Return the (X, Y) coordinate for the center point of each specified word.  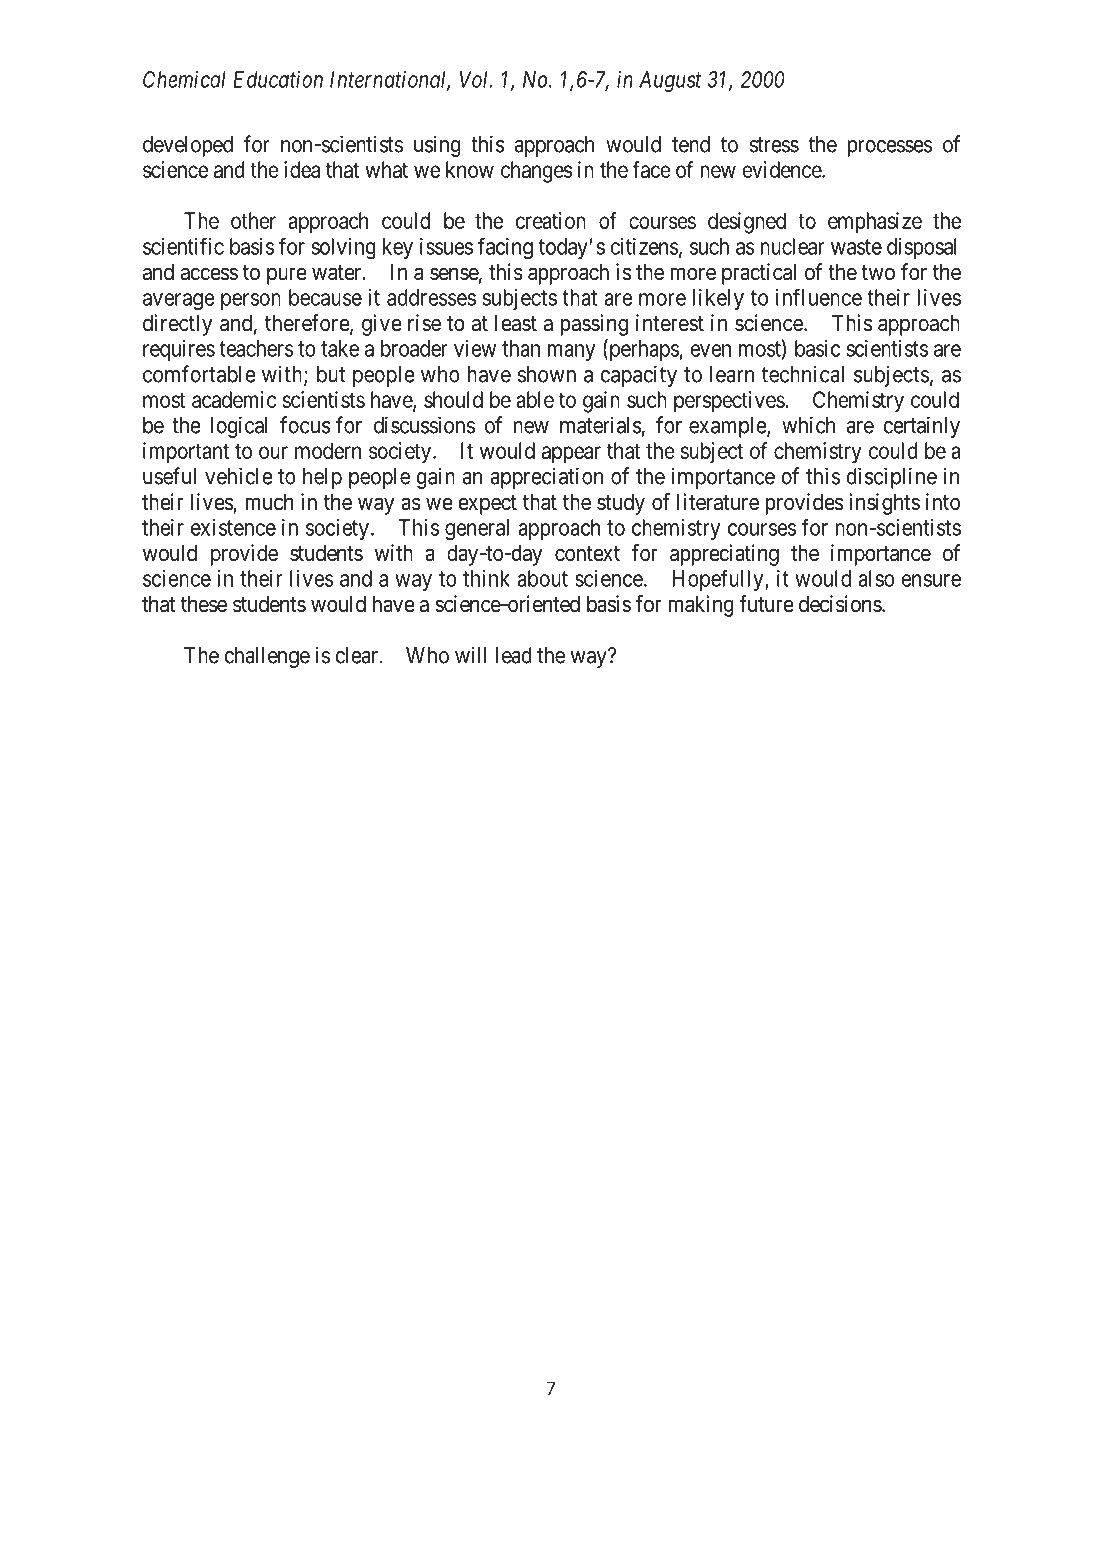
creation (551, 220)
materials (601, 425)
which (808, 425)
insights (884, 504)
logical (239, 427)
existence (233, 527)
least (516, 323)
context (587, 554)
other (253, 220)
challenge (267, 657)
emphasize (875, 223)
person (251, 301)
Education (278, 79)
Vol (475, 79)
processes (889, 148)
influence (819, 297)
